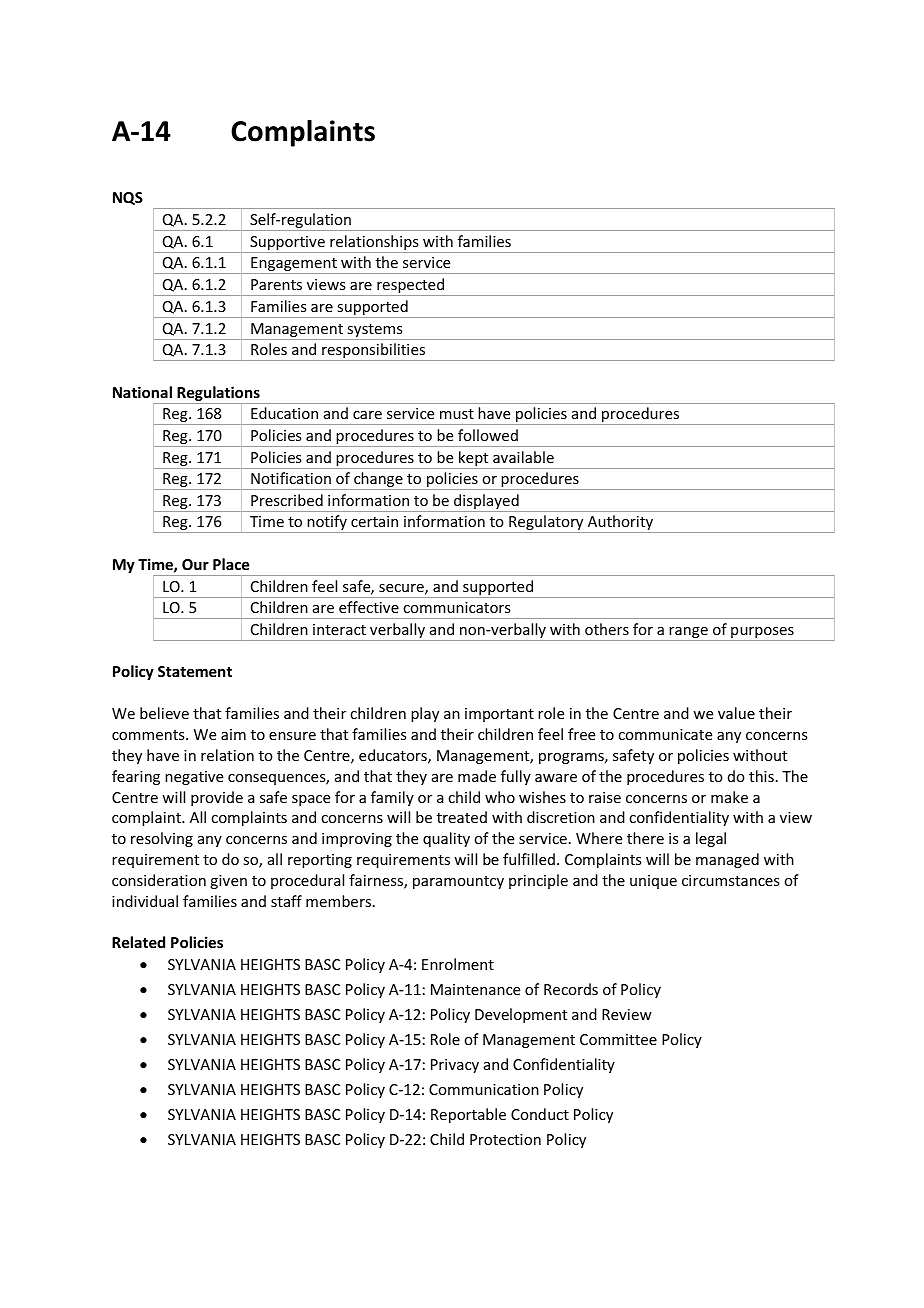 This image has height=1308, width=924. What do you see at coordinates (291, 478) in the image?
I see `Notification` at bounding box center [291, 478].
